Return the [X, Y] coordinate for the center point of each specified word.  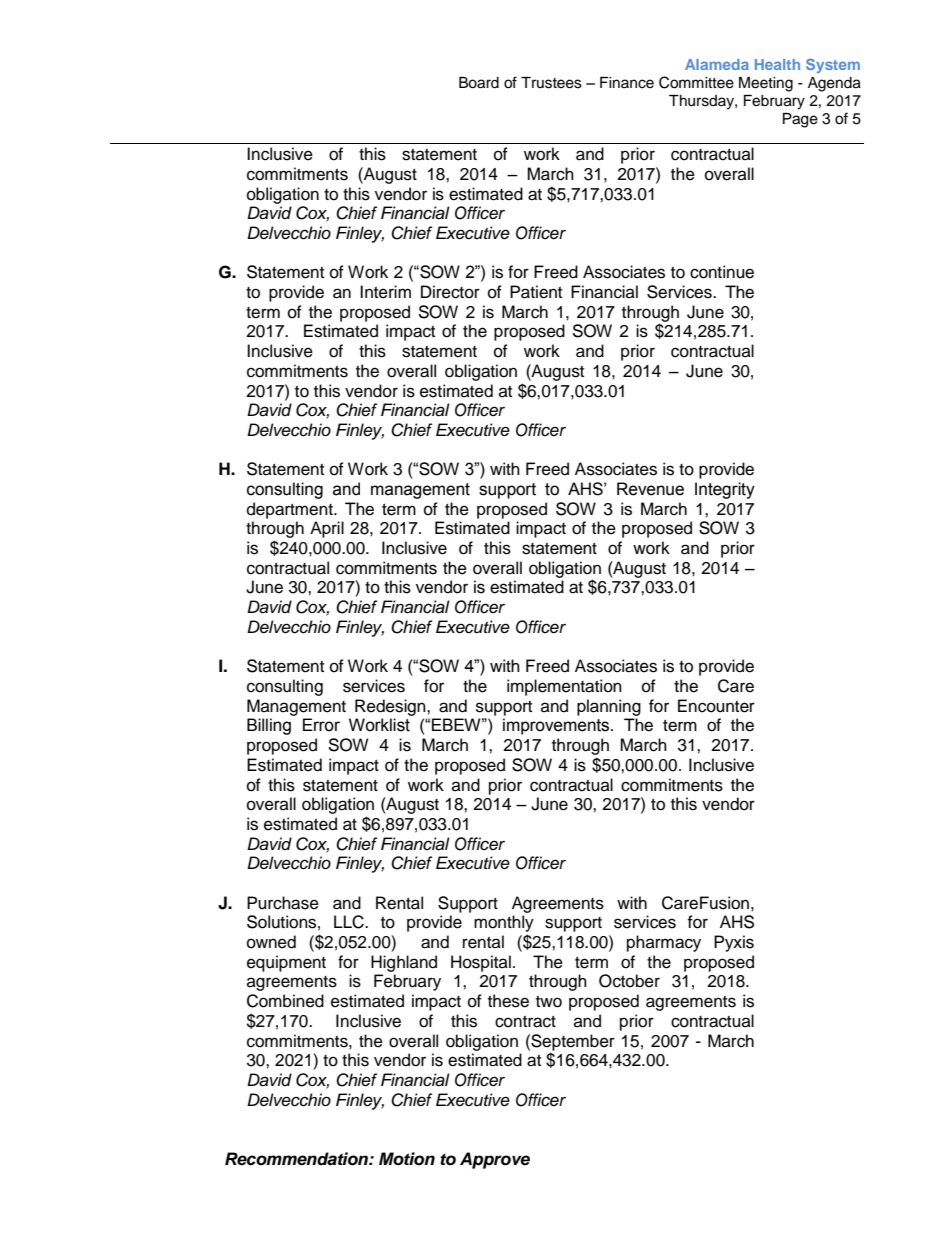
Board [479, 83]
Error [321, 725]
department [291, 510]
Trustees [551, 83]
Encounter [716, 706]
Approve [495, 1160]
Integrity [725, 490]
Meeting [766, 84]
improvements [557, 726]
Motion [407, 1159]
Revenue [650, 489]
